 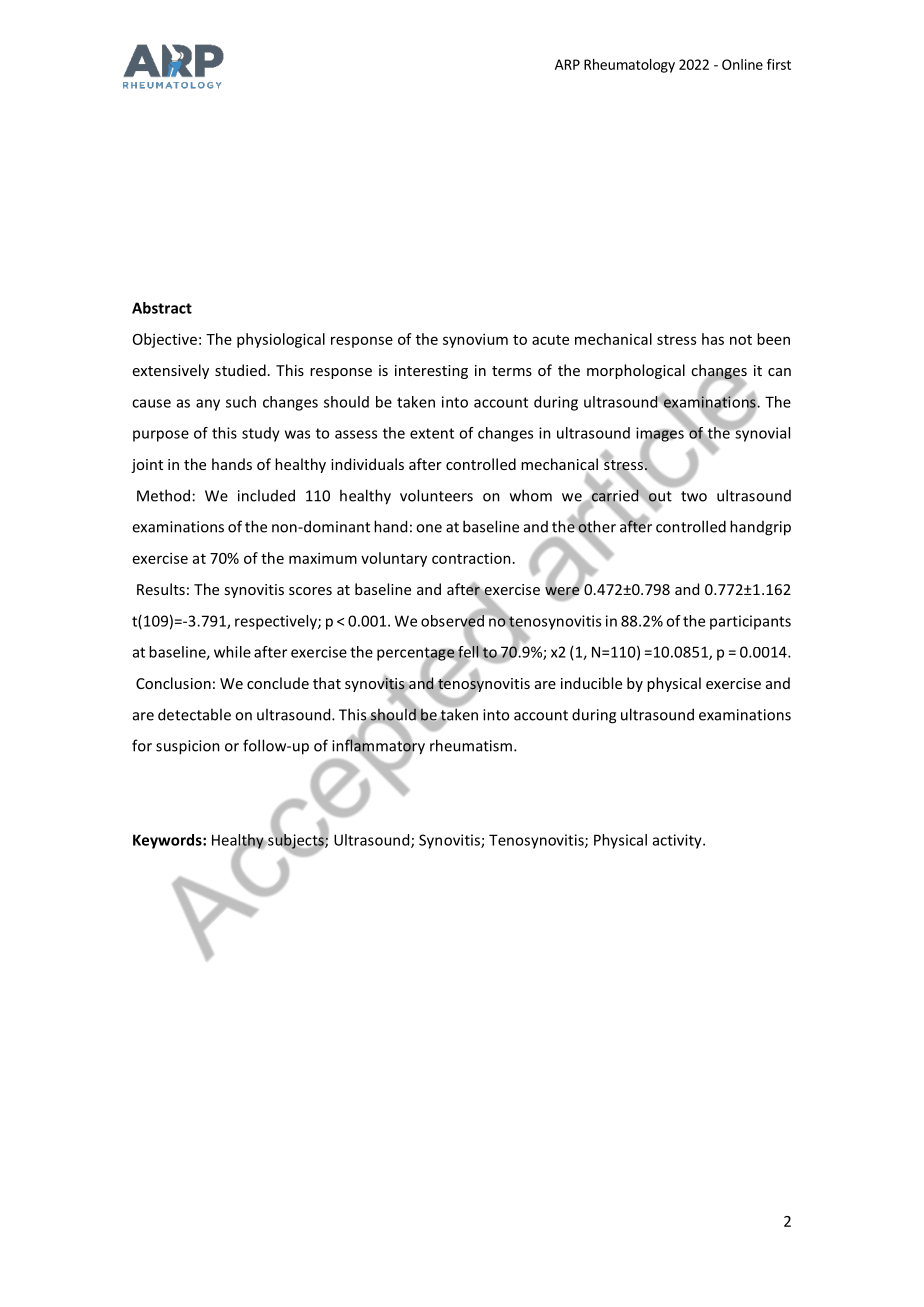 I want to click on participants, so click(x=750, y=622).
